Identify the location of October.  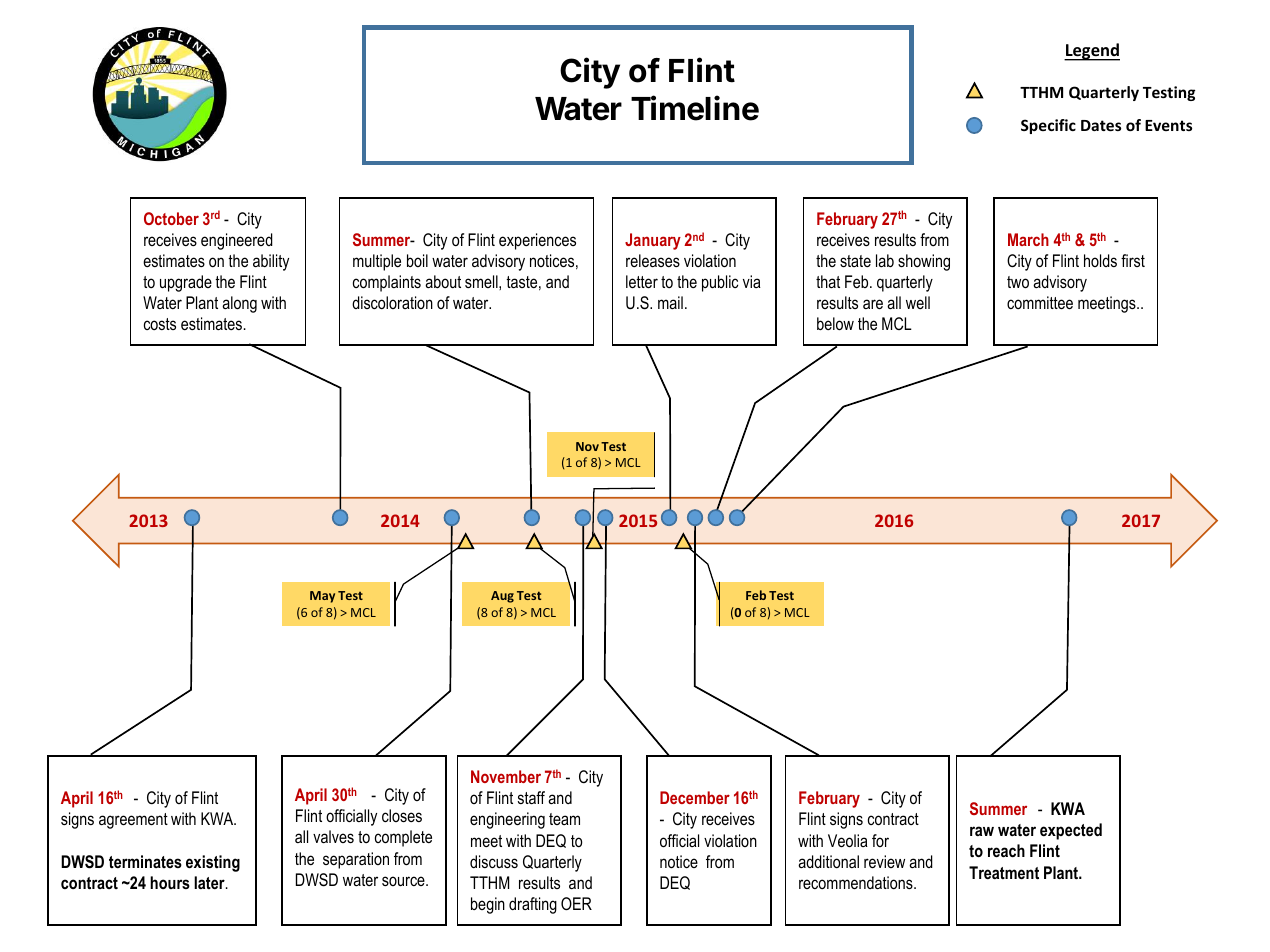
(171, 218).
